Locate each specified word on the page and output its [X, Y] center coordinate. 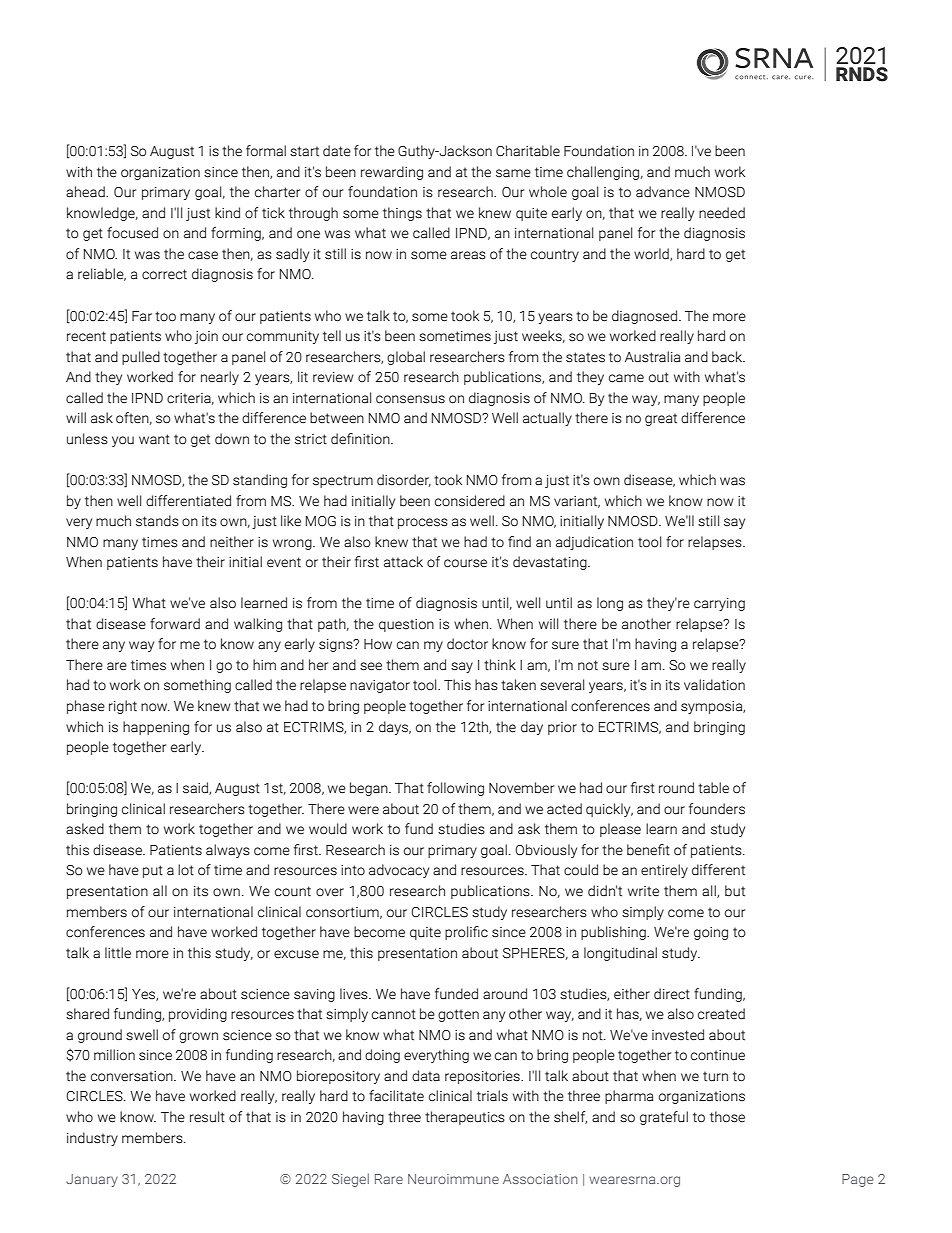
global [406, 358]
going [711, 933]
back [728, 357]
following [455, 789]
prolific [466, 933]
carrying [719, 604]
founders [717, 809]
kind [227, 213]
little [118, 953]
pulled [141, 358]
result [207, 1117]
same [513, 173]
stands [157, 521]
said [196, 788]
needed [722, 213]
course [465, 563]
